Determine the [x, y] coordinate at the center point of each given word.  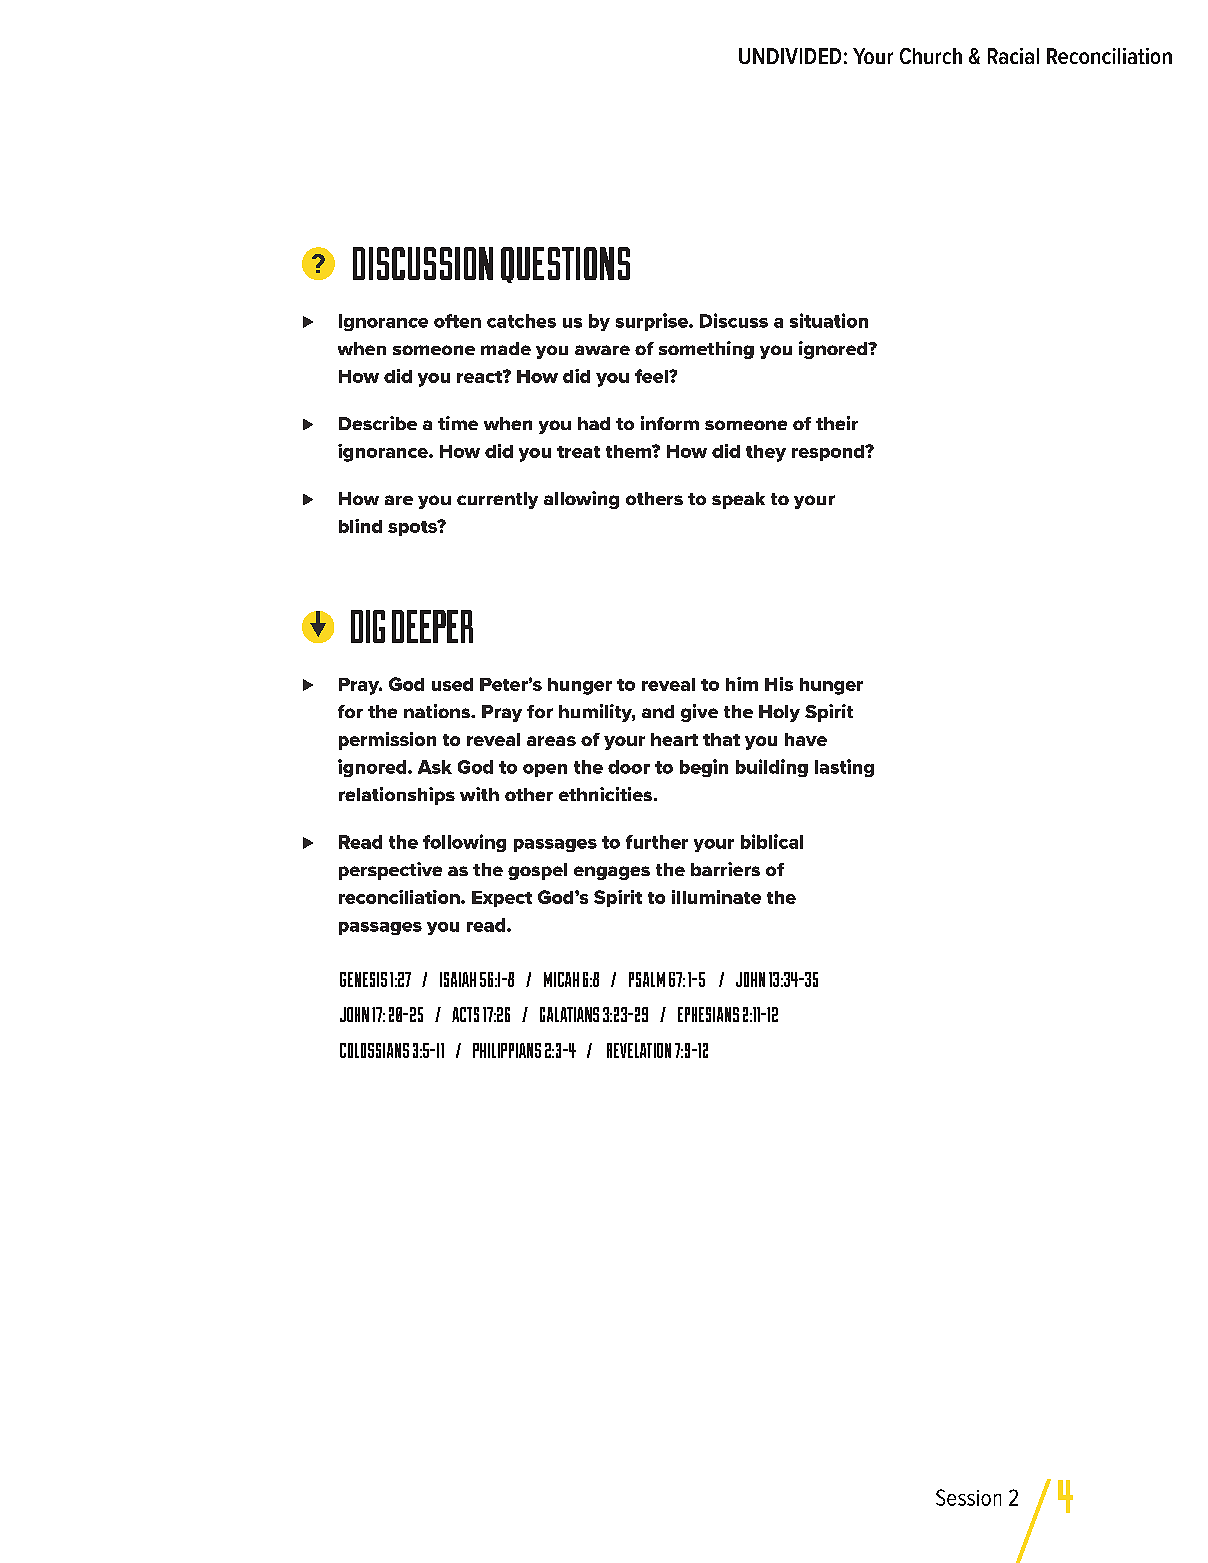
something [706, 350]
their [837, 423]
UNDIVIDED [790, 56]
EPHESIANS [708, 1014]
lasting [844, 768]
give [699, 713]
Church [931, 56]
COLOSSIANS [374, 1050]
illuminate [716, 897]
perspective [390, 871]
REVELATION [639, 1050]
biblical [772, 841]
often [457, 321]
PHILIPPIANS [507, 1050]
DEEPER [432, 626]
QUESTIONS [565, 265]
